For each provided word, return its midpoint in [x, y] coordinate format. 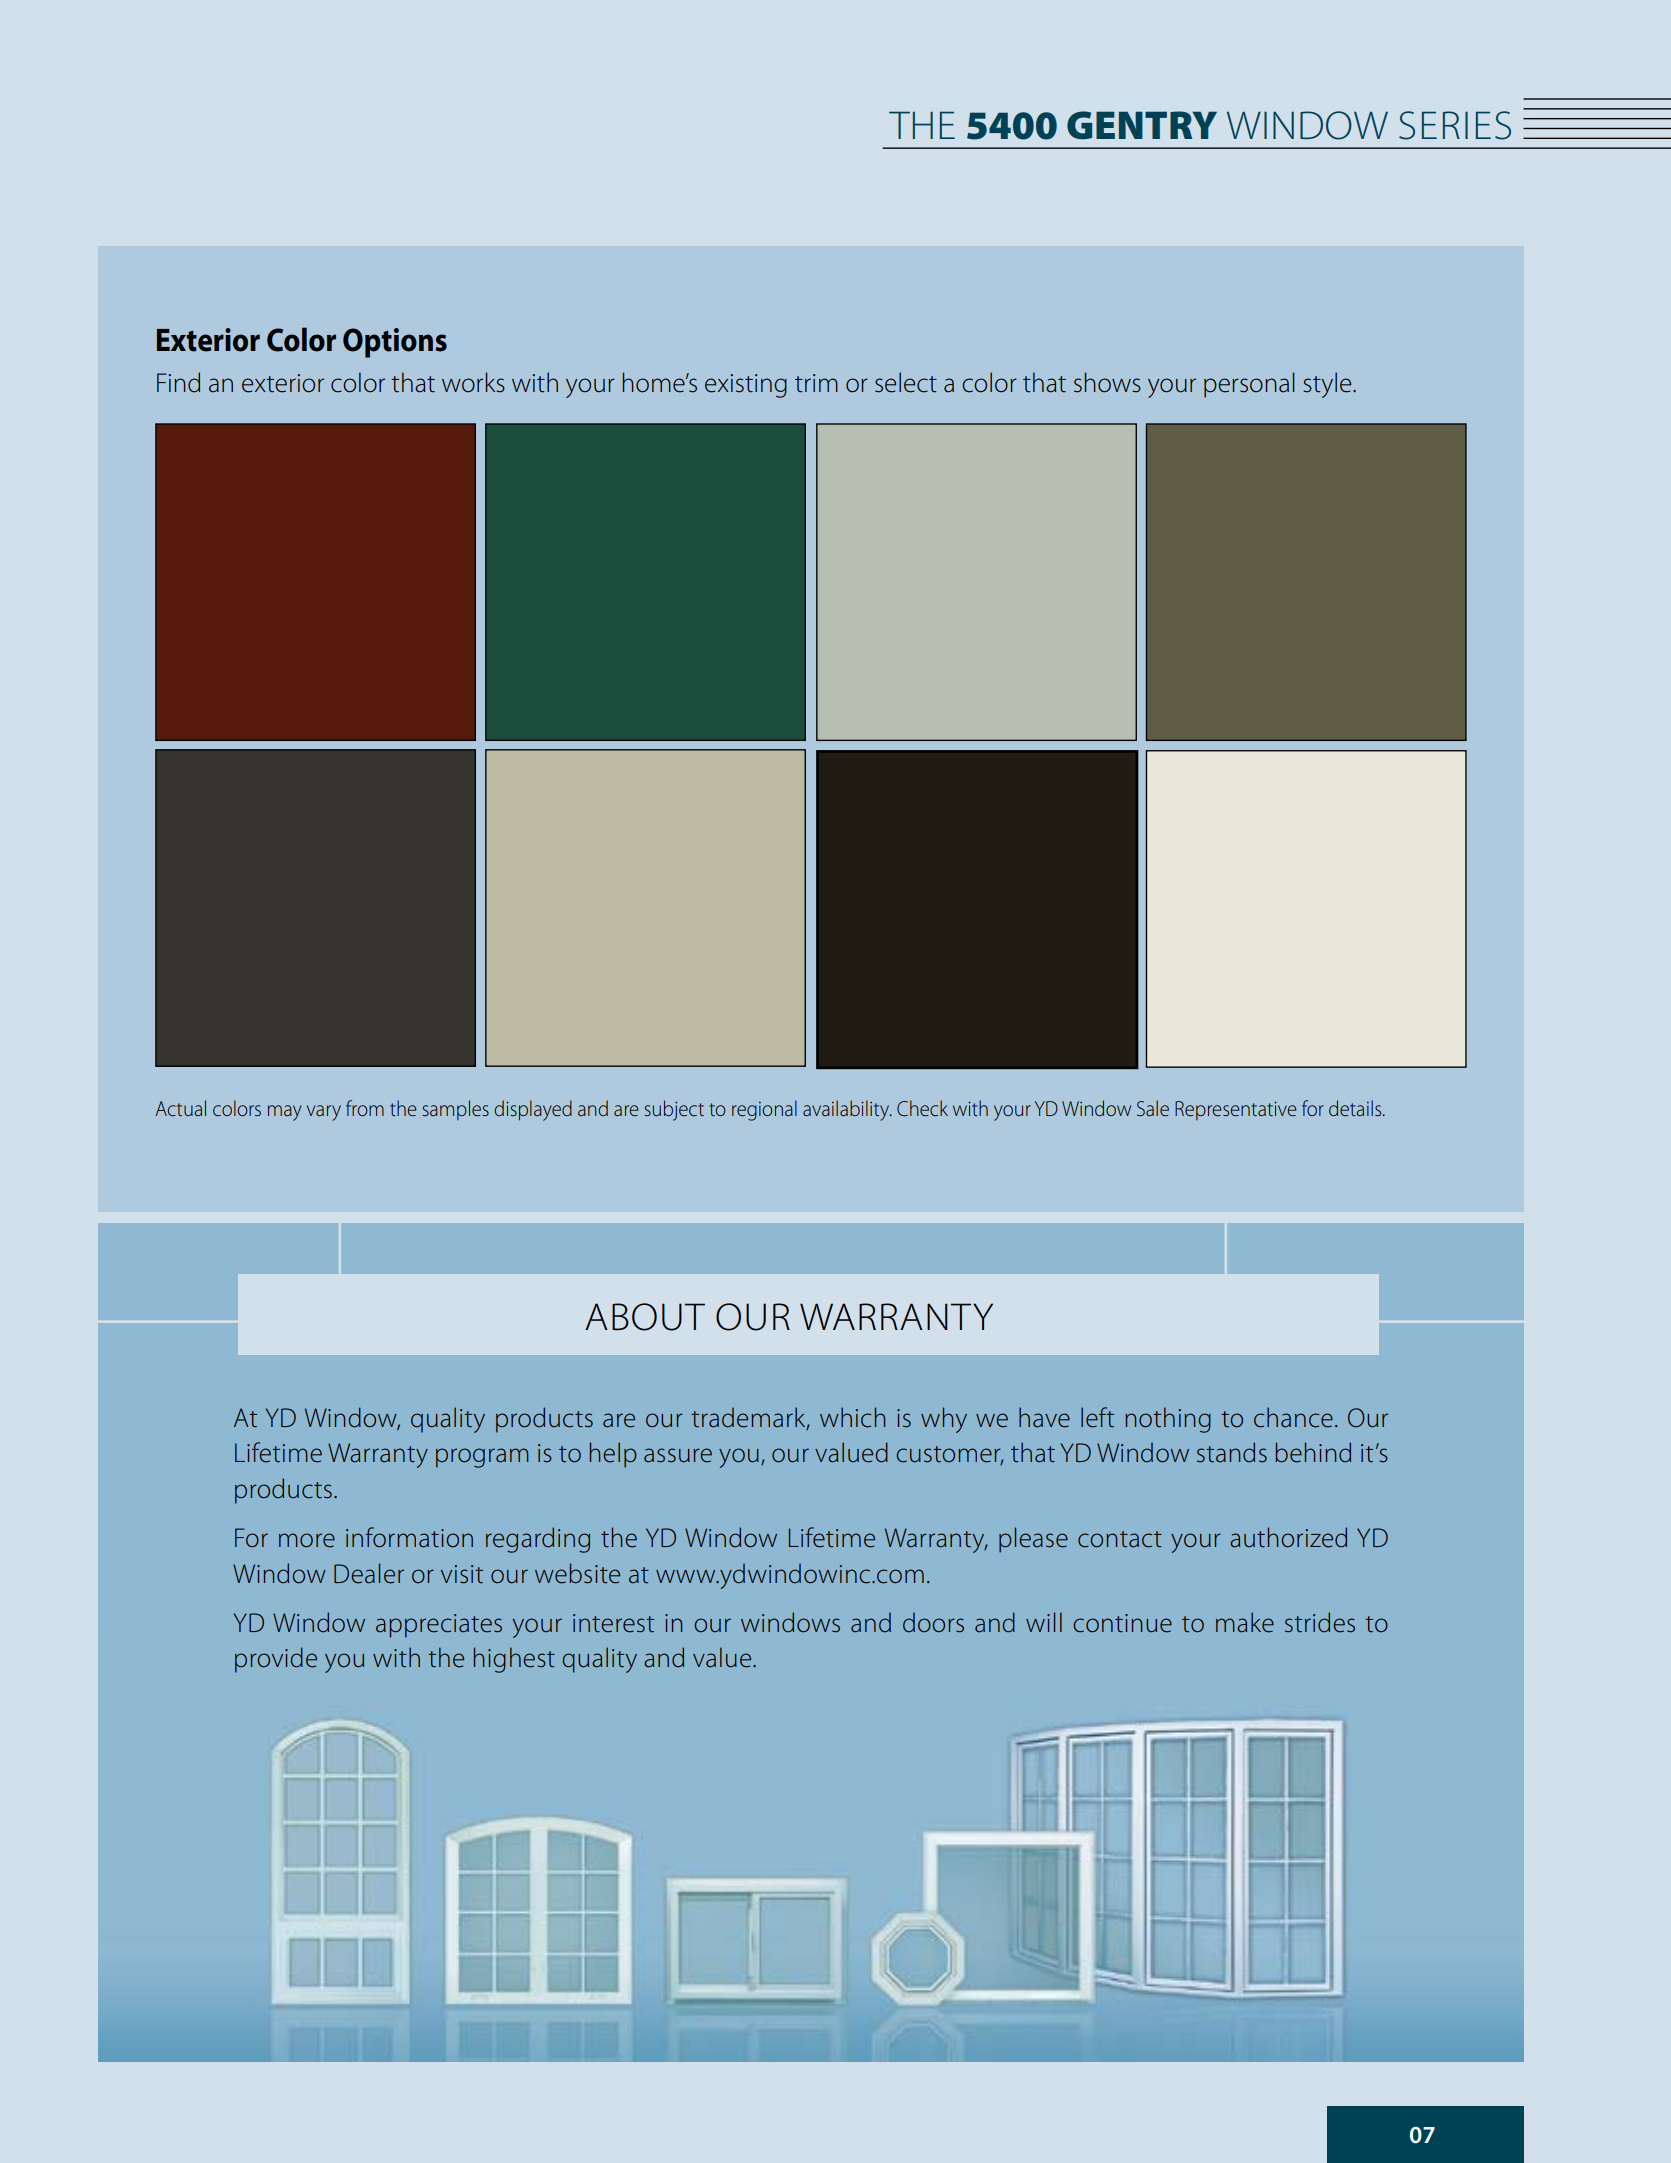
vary [324, 1113]
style [1328, 385]
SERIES [1455, 125]
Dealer [369, 1573]
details [1356, 1108]
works [473, 382]
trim [816, 383]
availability [847, 1110]
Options [395, 343]
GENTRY [1142, 125]
